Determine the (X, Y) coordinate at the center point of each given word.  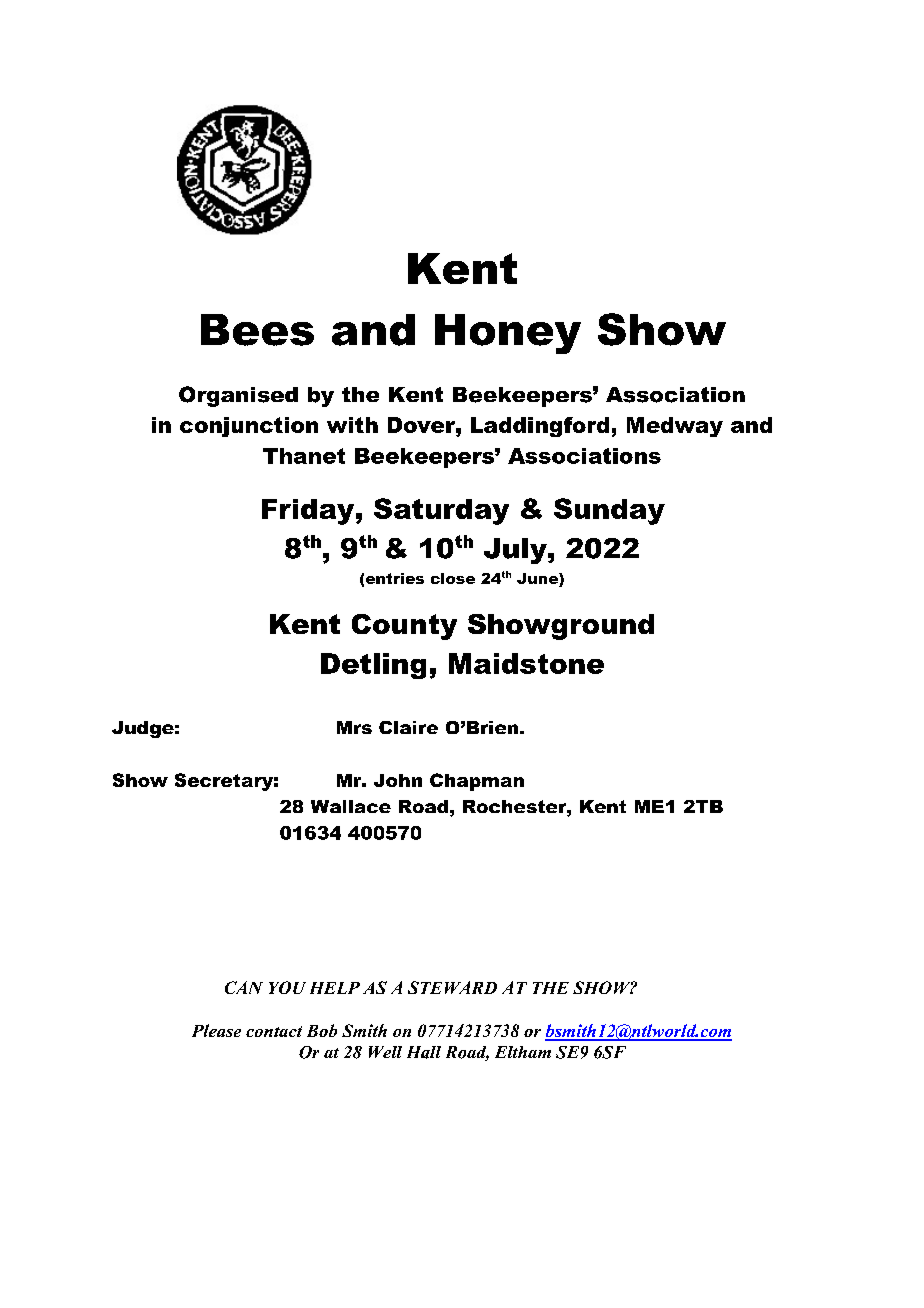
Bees (257, 330)
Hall (424, 1052)
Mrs (354, 727)
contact (274, 1031)
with (352, 425)
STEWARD (452, 987)
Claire (408, 727)
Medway (675, 427)
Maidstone (526, 663)
